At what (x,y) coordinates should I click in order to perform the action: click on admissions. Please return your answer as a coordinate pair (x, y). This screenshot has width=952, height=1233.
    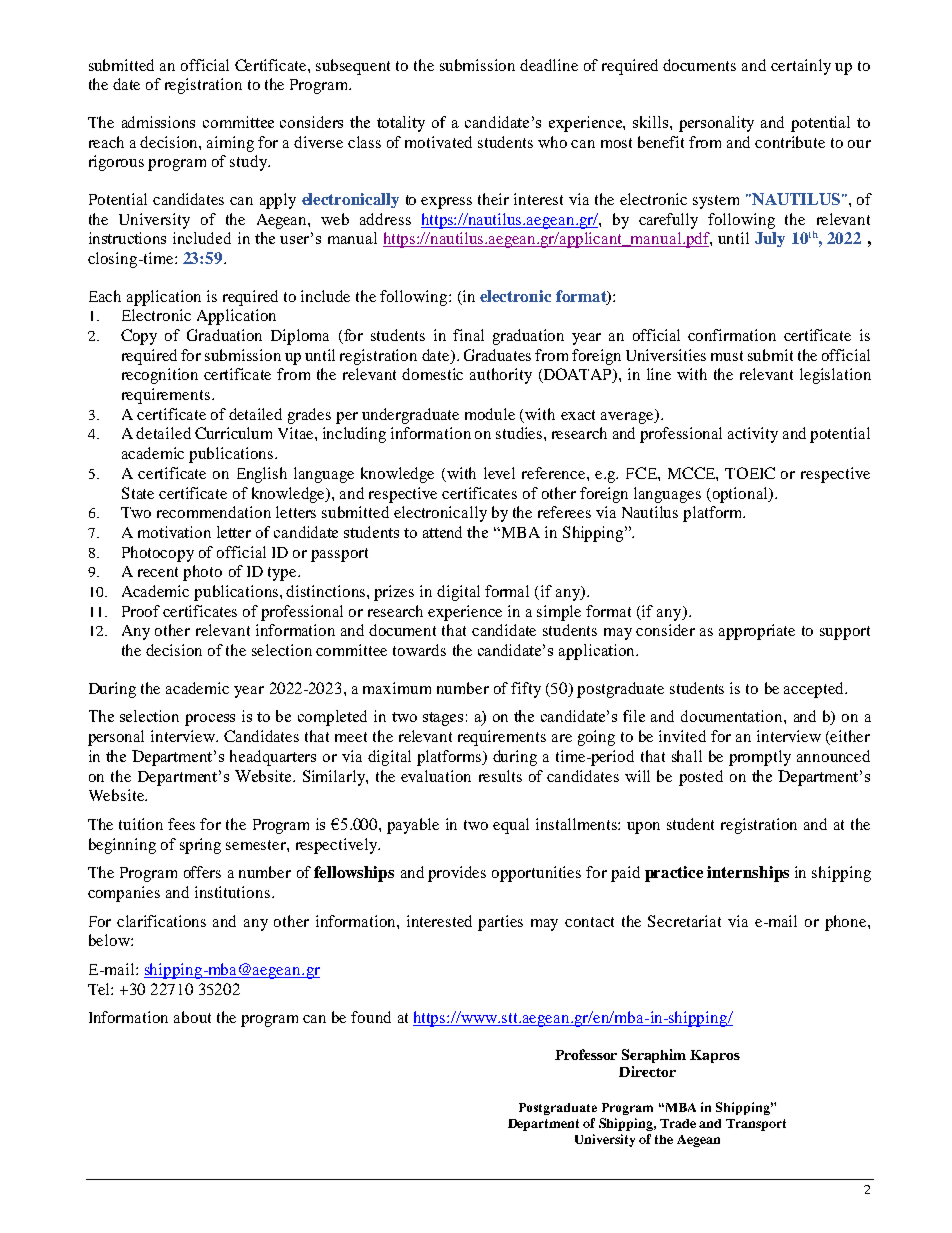
    Looking at the image, I should click on (158, 122).
